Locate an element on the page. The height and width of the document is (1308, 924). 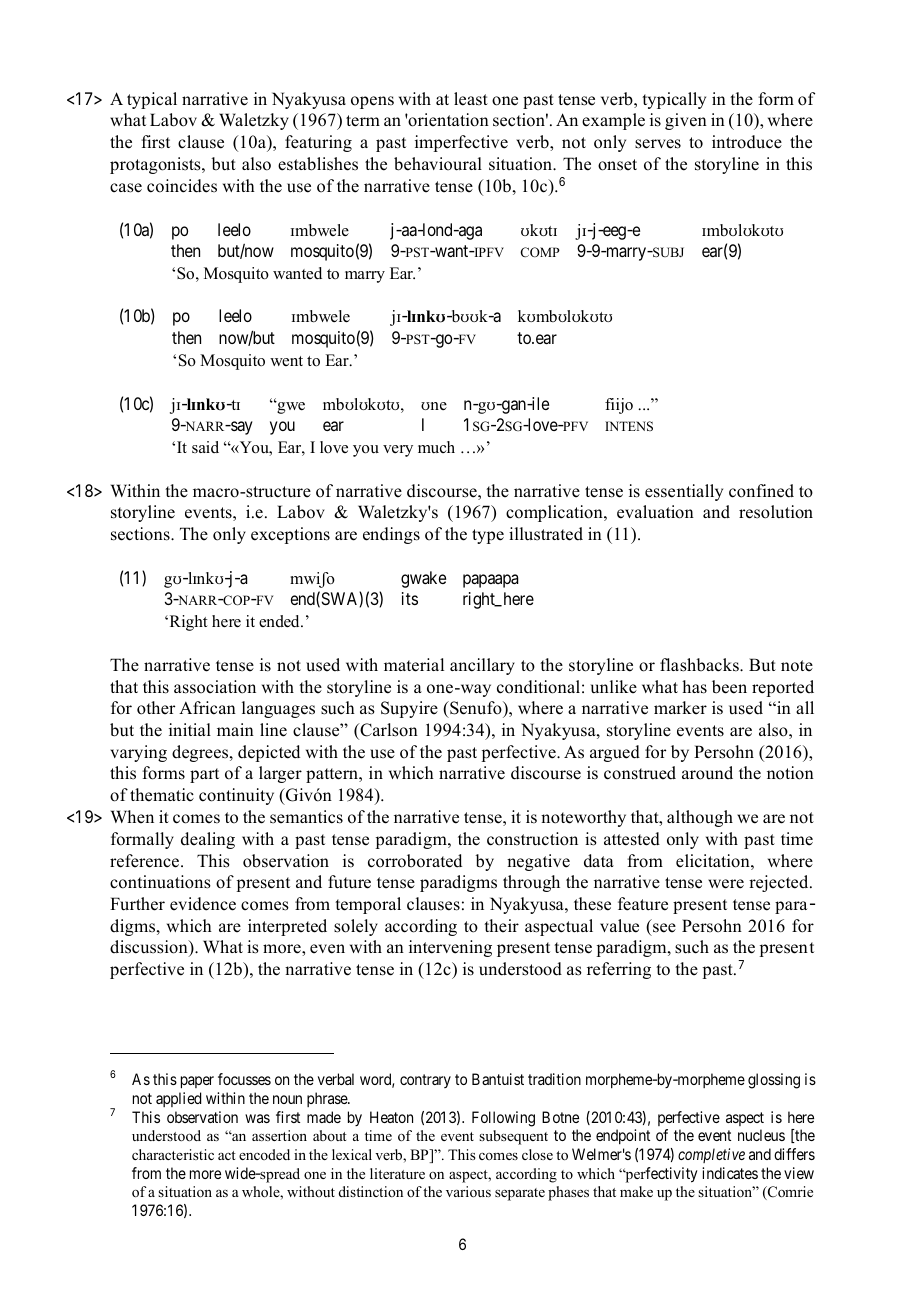
indicates is located at coordinates (730, 1173).
